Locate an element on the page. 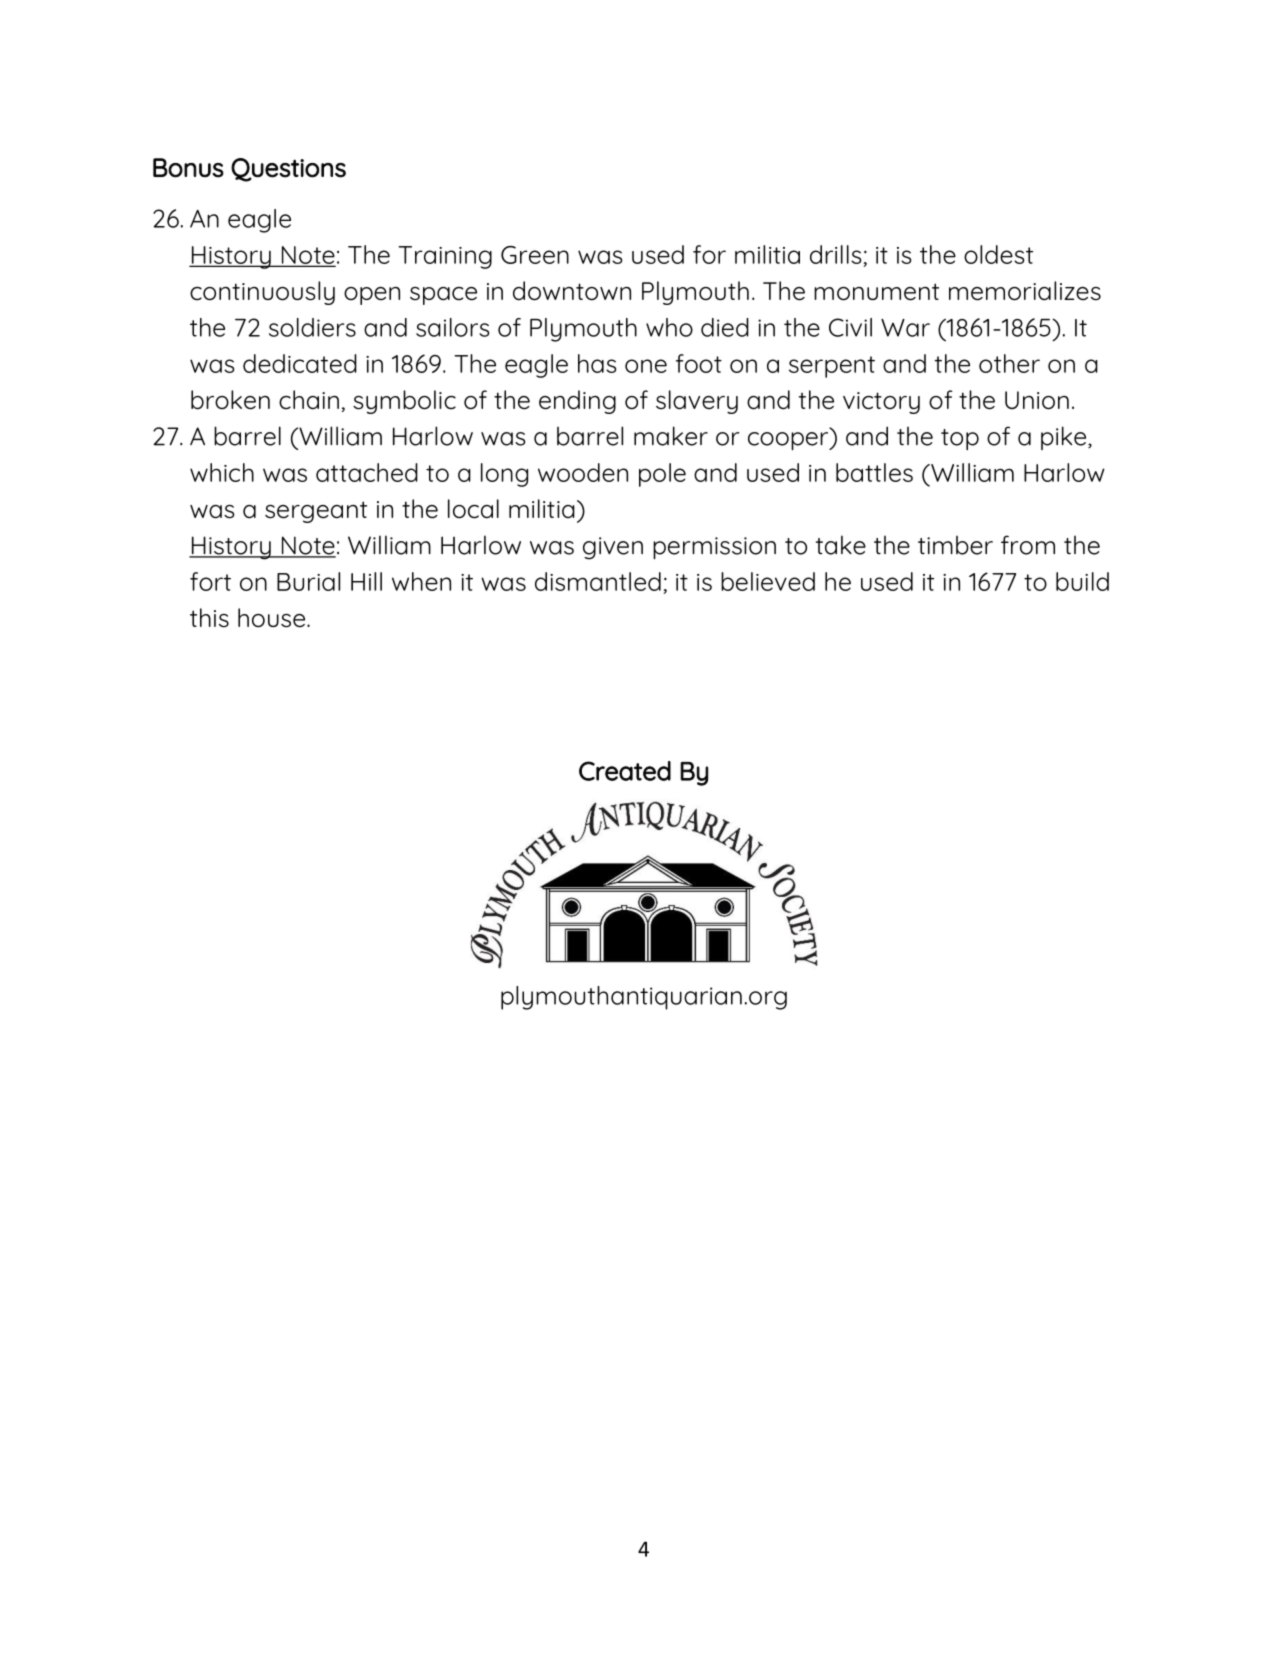 The width and height of the image is (1288, 1667). top is located at coordinates (960, 439).
